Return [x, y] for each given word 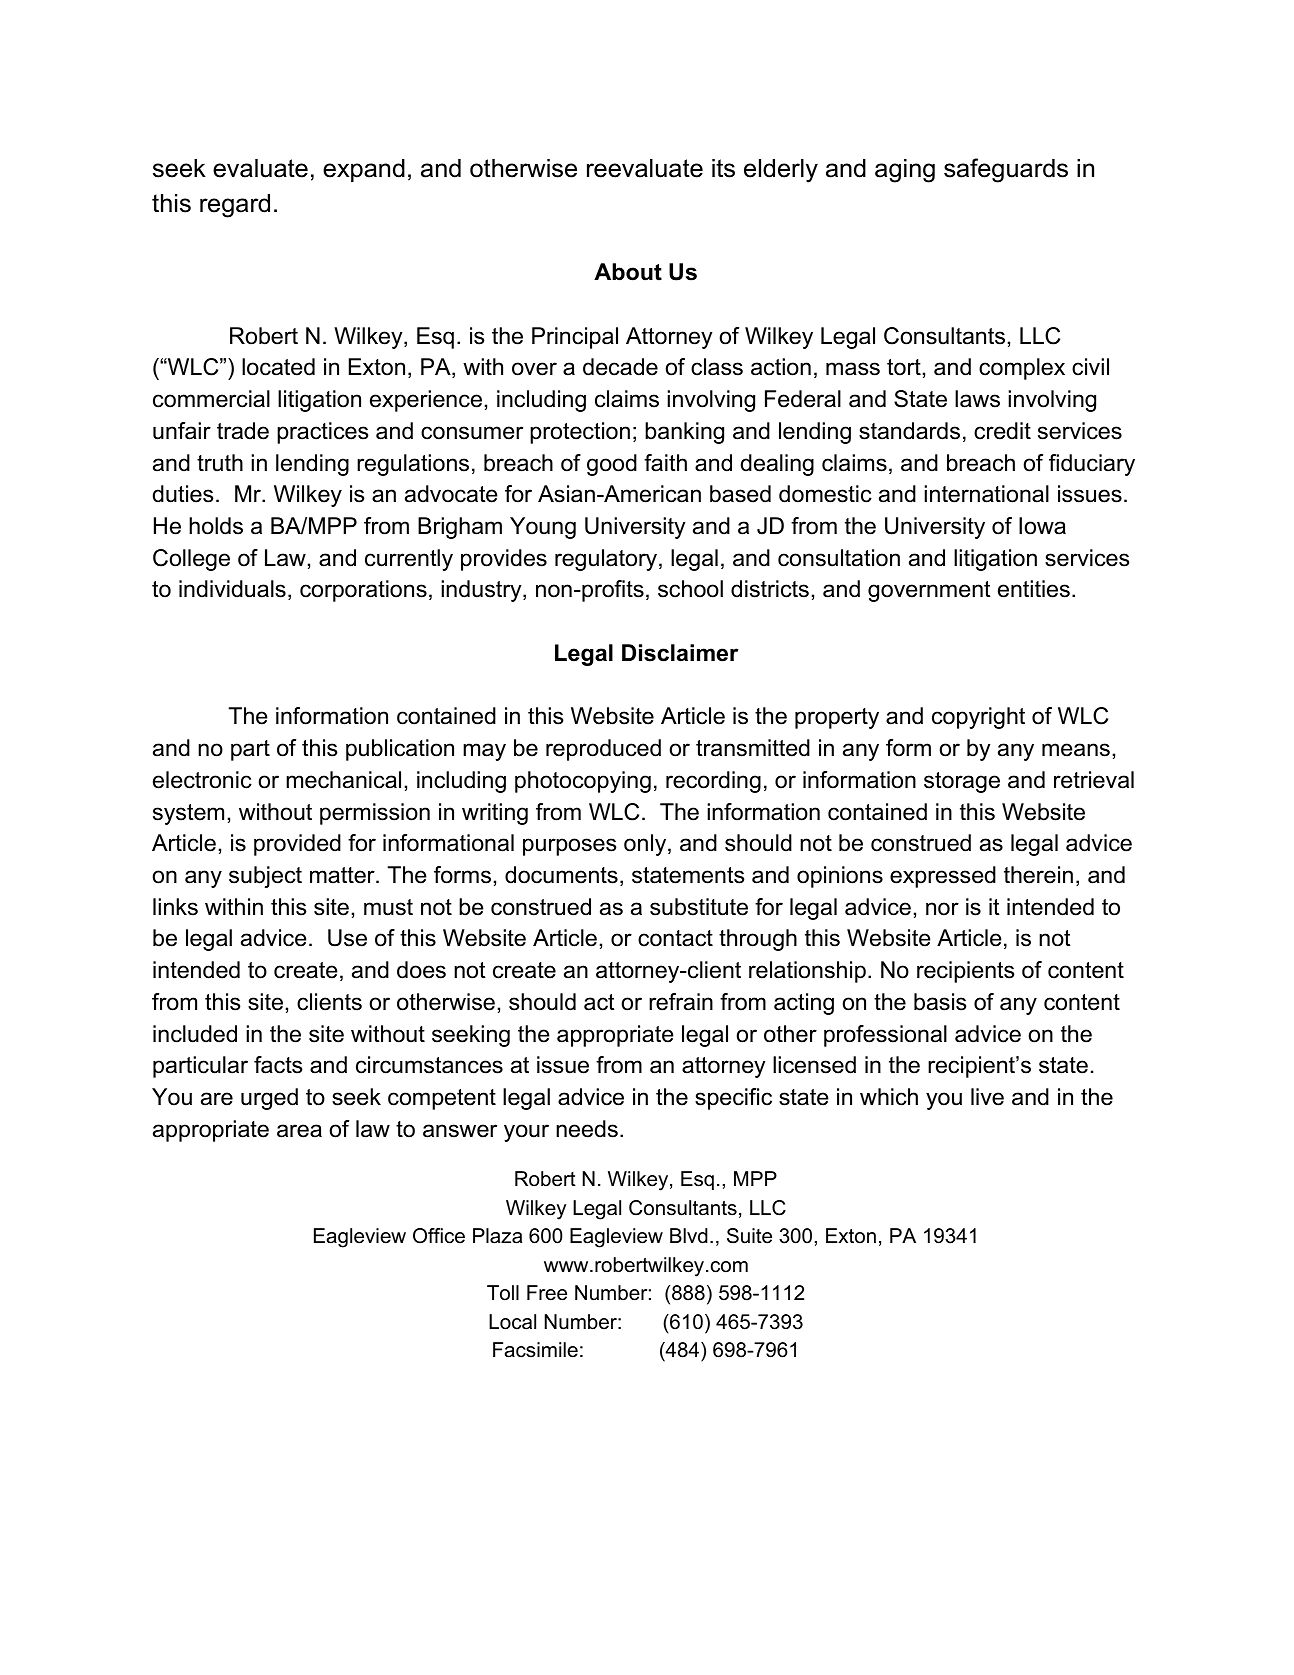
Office [439, 1236]
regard [235, 206]
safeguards [1006, 170]
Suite [749, 1236]
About [628, 272]
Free [547, 1293]
